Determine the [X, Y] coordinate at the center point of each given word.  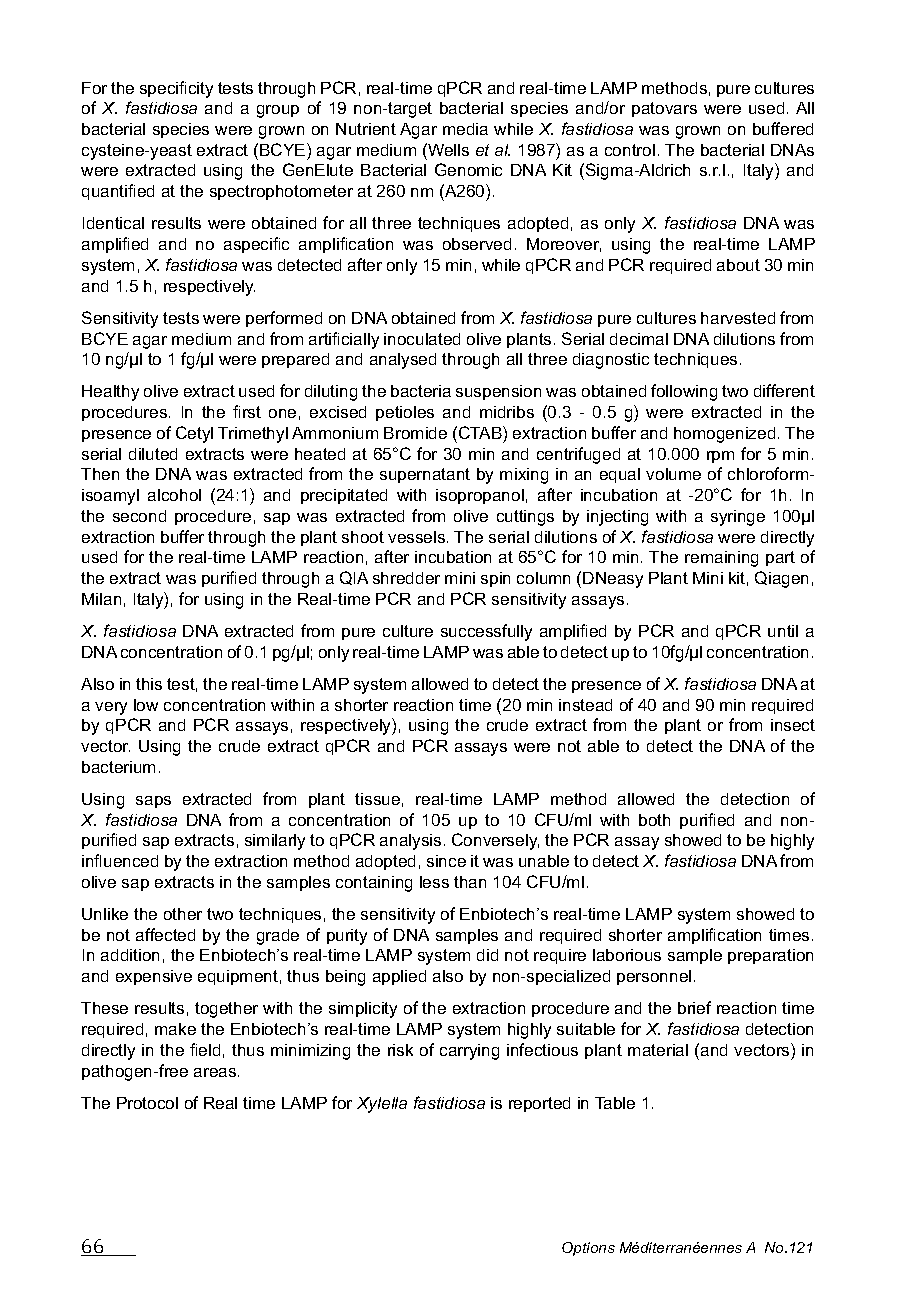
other [183, 914]
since [446, 861]
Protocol [147, 1103]
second [139, 516]
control [630, 150]
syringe [738, 518]
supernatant [425, 475]
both [654, 820]
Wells [447, 149]
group [278, 111]
